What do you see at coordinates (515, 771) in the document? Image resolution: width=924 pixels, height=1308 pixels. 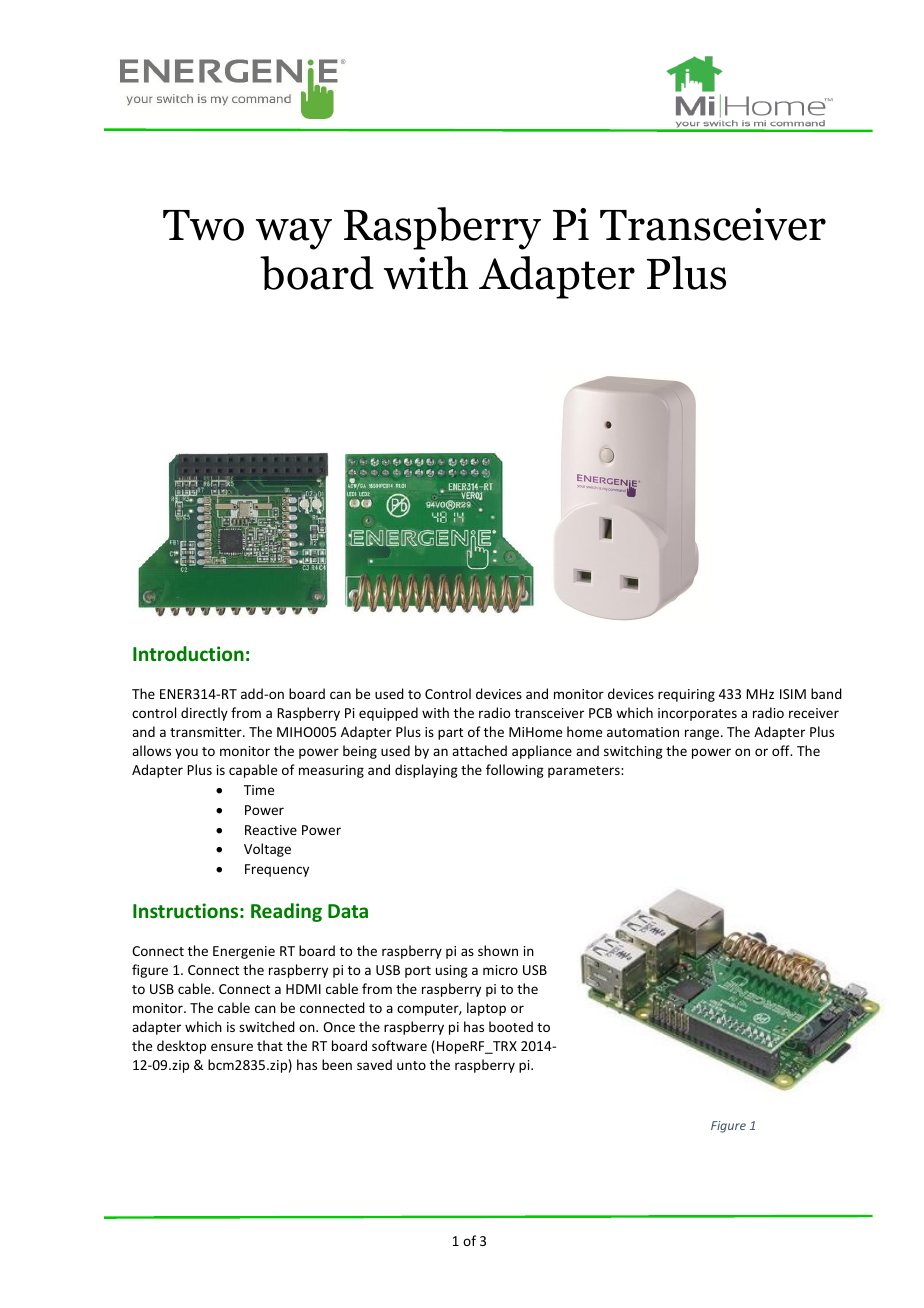 I see `following` at bounding box center [515, 771].
